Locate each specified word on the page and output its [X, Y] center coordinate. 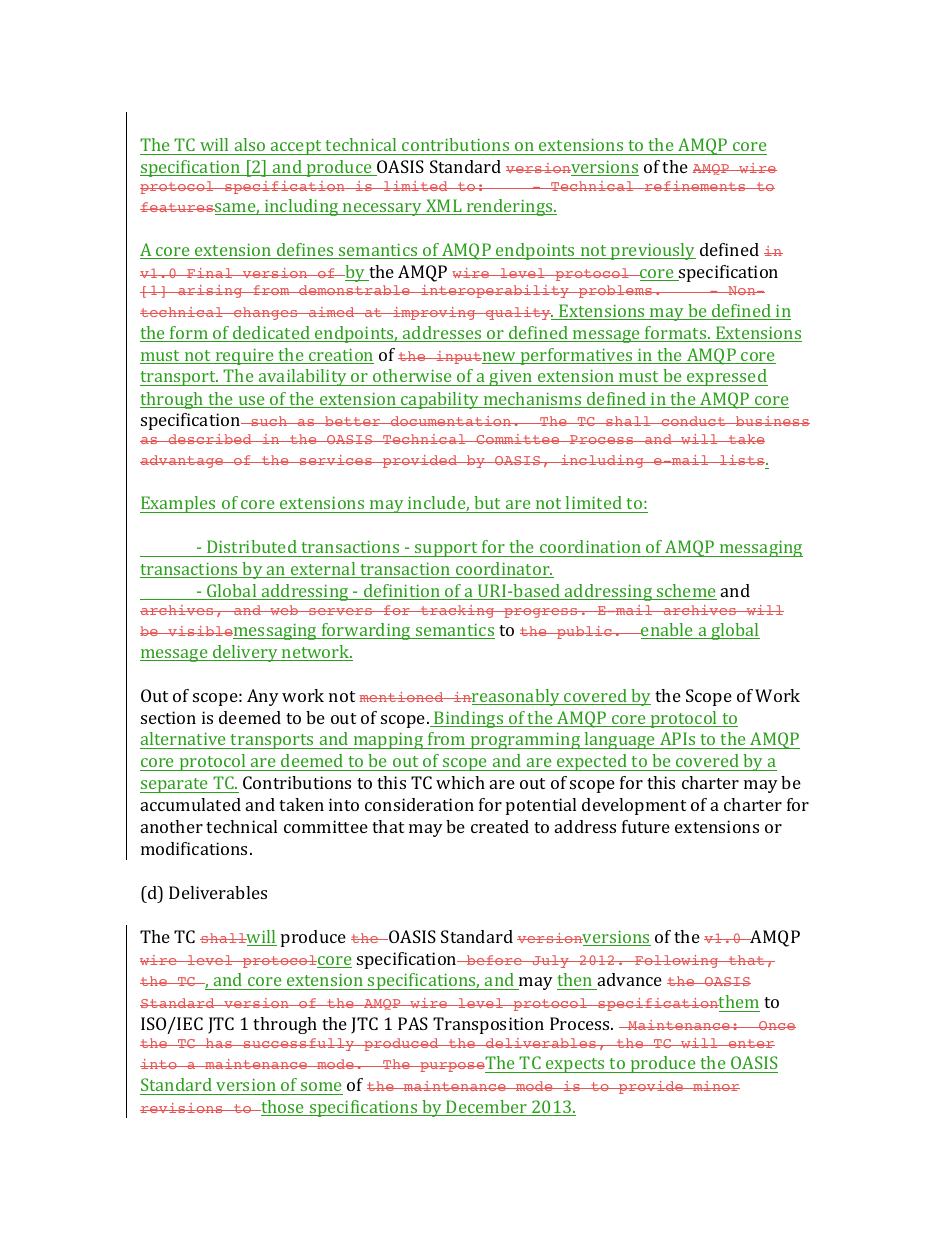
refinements [695, 186]
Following [677, 961]
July [550, 961]
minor [715, 1086]
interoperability [495, 291]
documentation [450, 421]
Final [210, 273]
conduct [693, 421]
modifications [196, 848]
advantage [182, 461]
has [219, 1043]
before [494, 960]
